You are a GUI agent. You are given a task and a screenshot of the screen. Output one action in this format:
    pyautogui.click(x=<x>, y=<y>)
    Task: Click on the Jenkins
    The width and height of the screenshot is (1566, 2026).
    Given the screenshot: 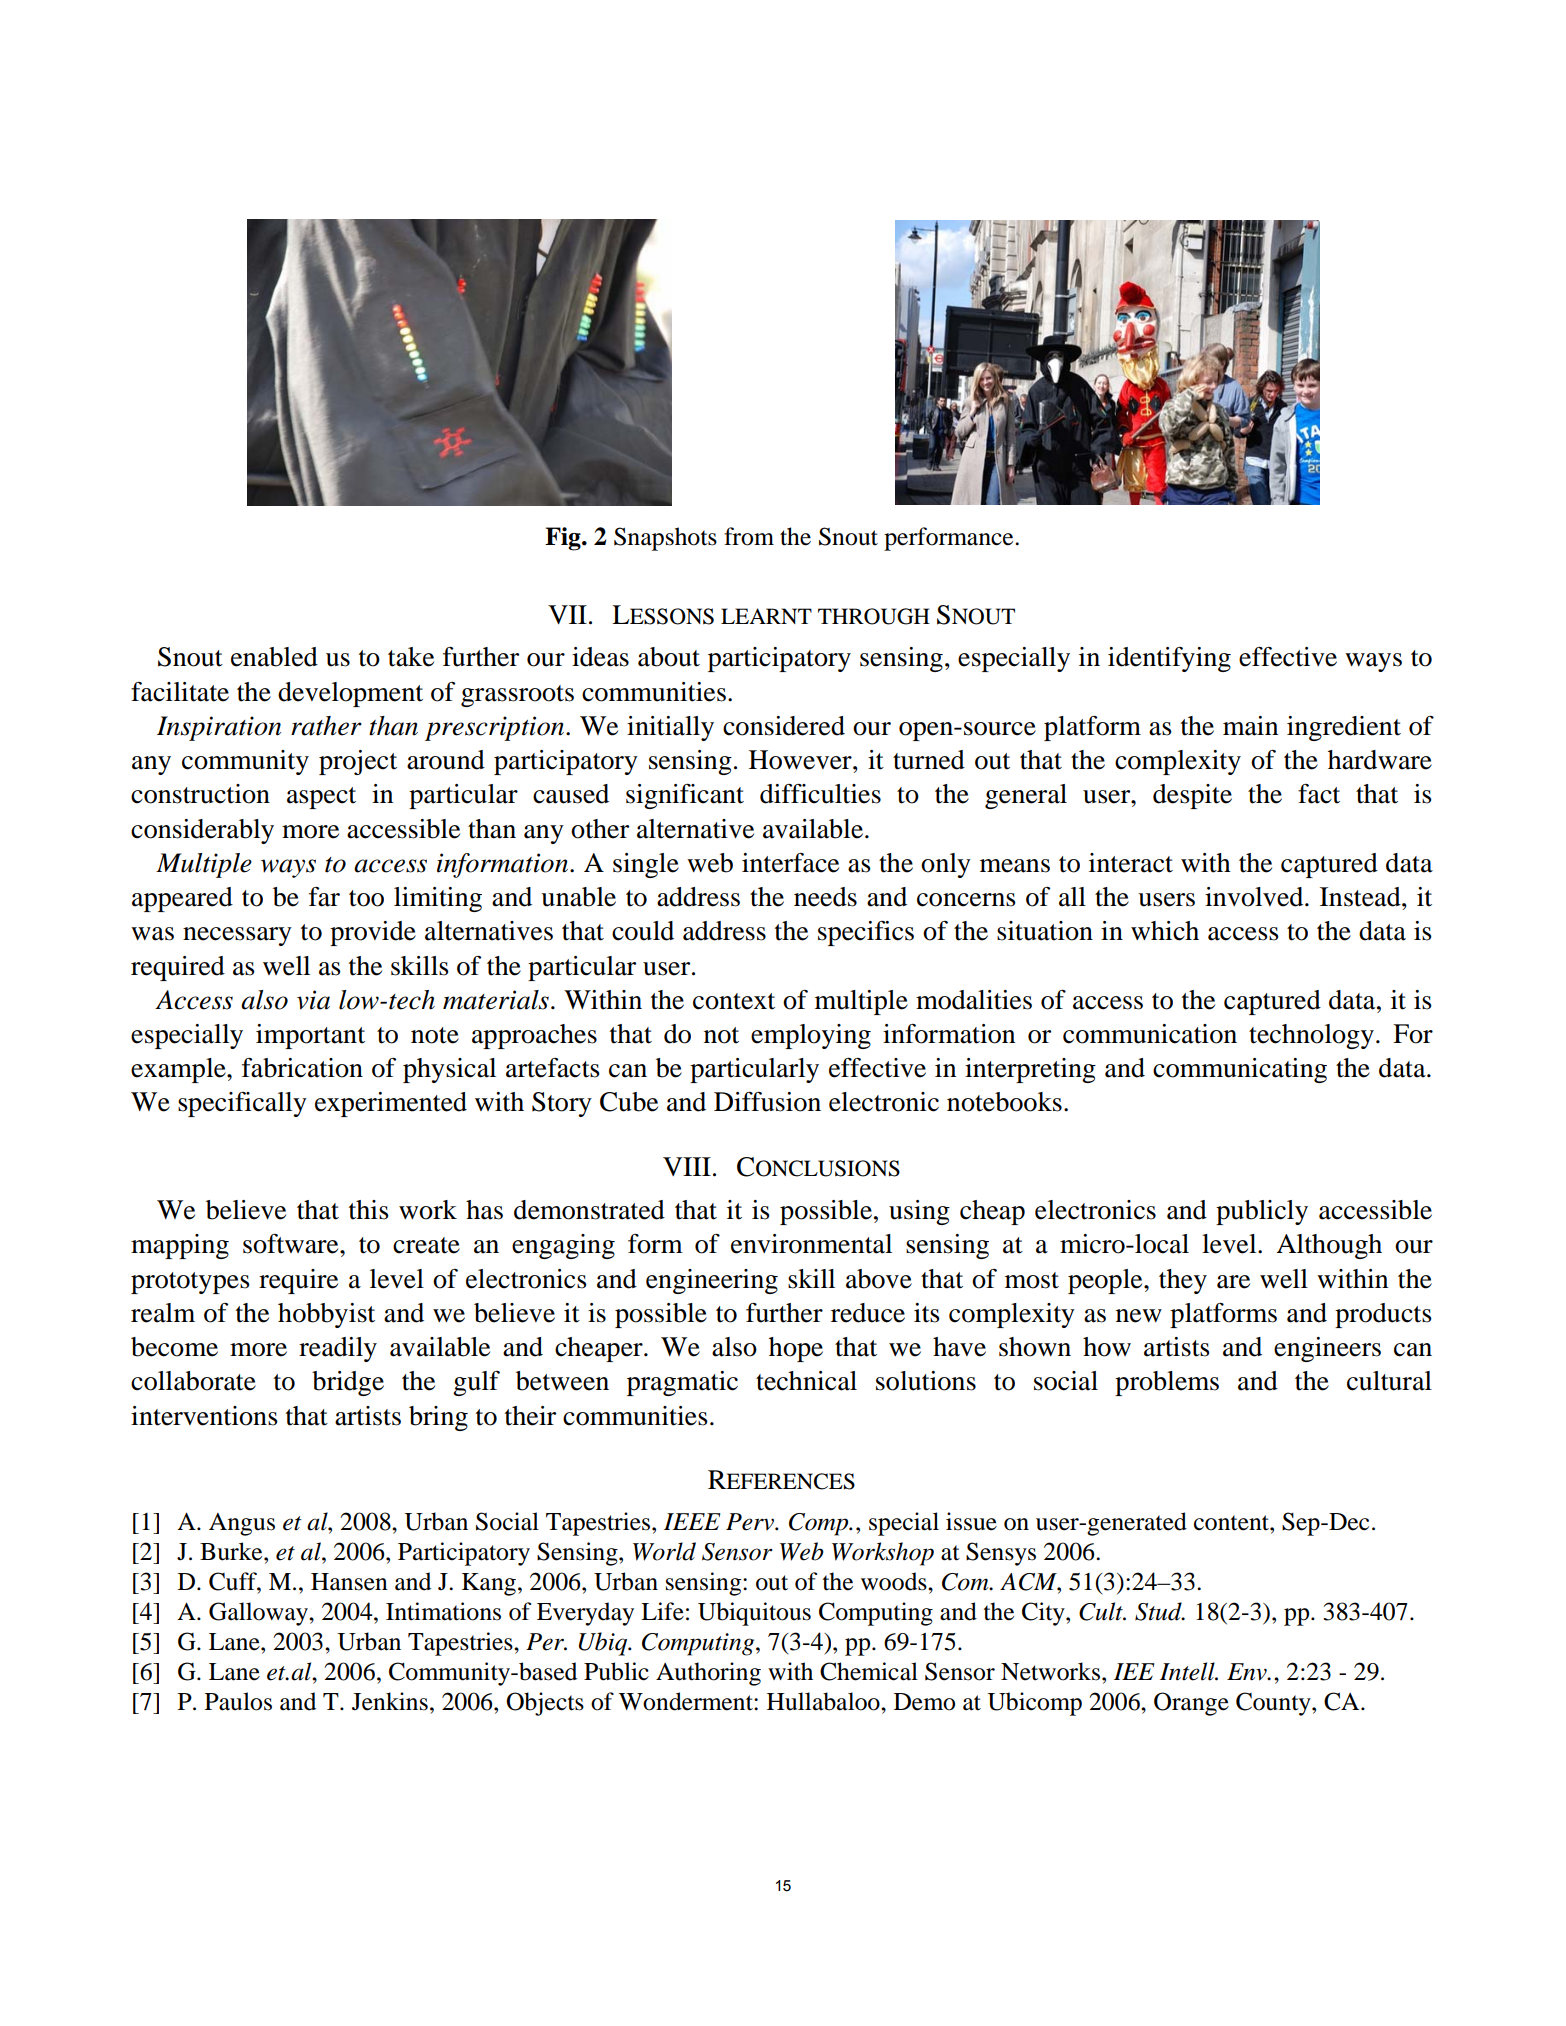 What is the action you would take?
    pyautogui.click(x=390, y=1701)
